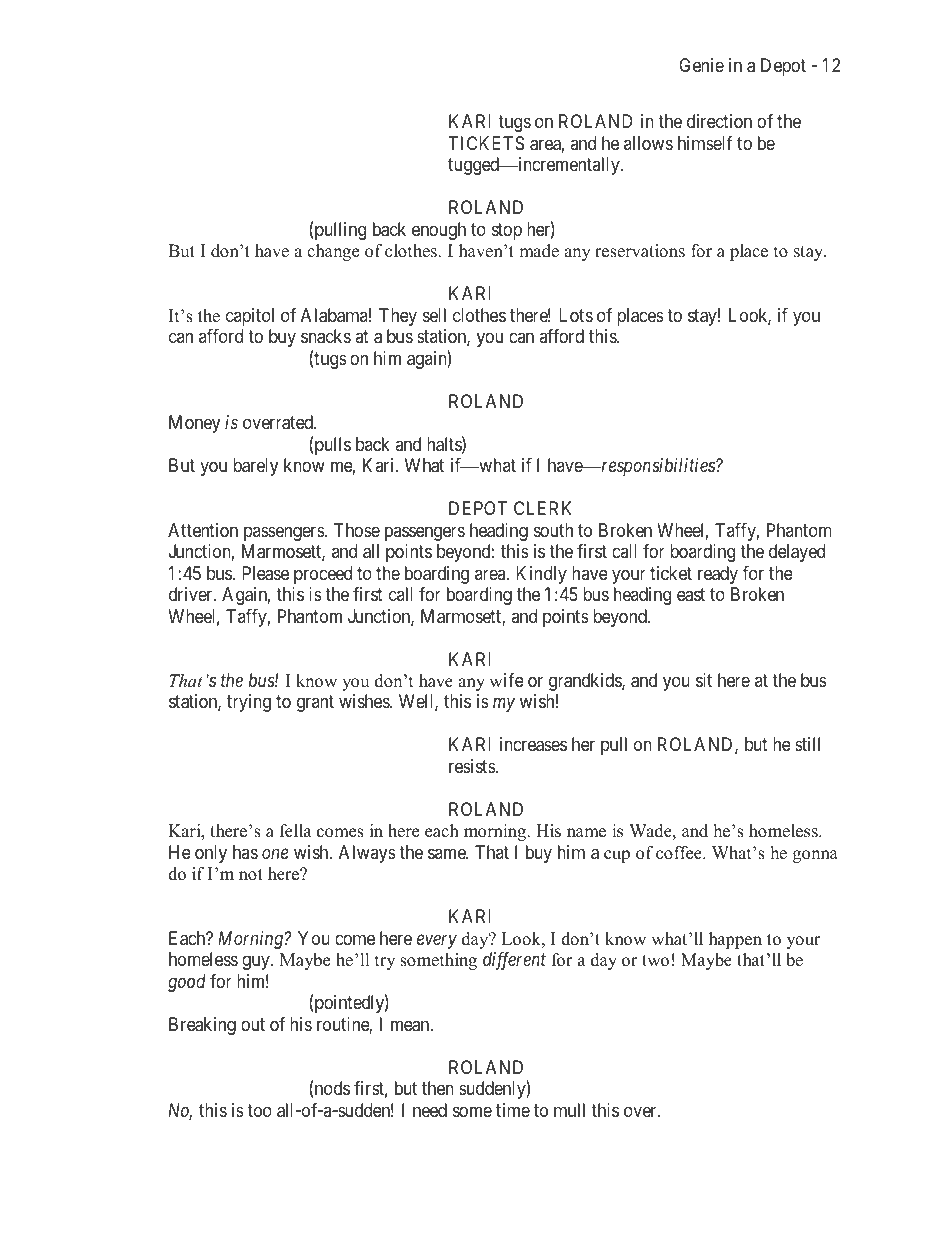 The width and height of the image is (952, 1233). I want to click on resists, so click(473, 766).
